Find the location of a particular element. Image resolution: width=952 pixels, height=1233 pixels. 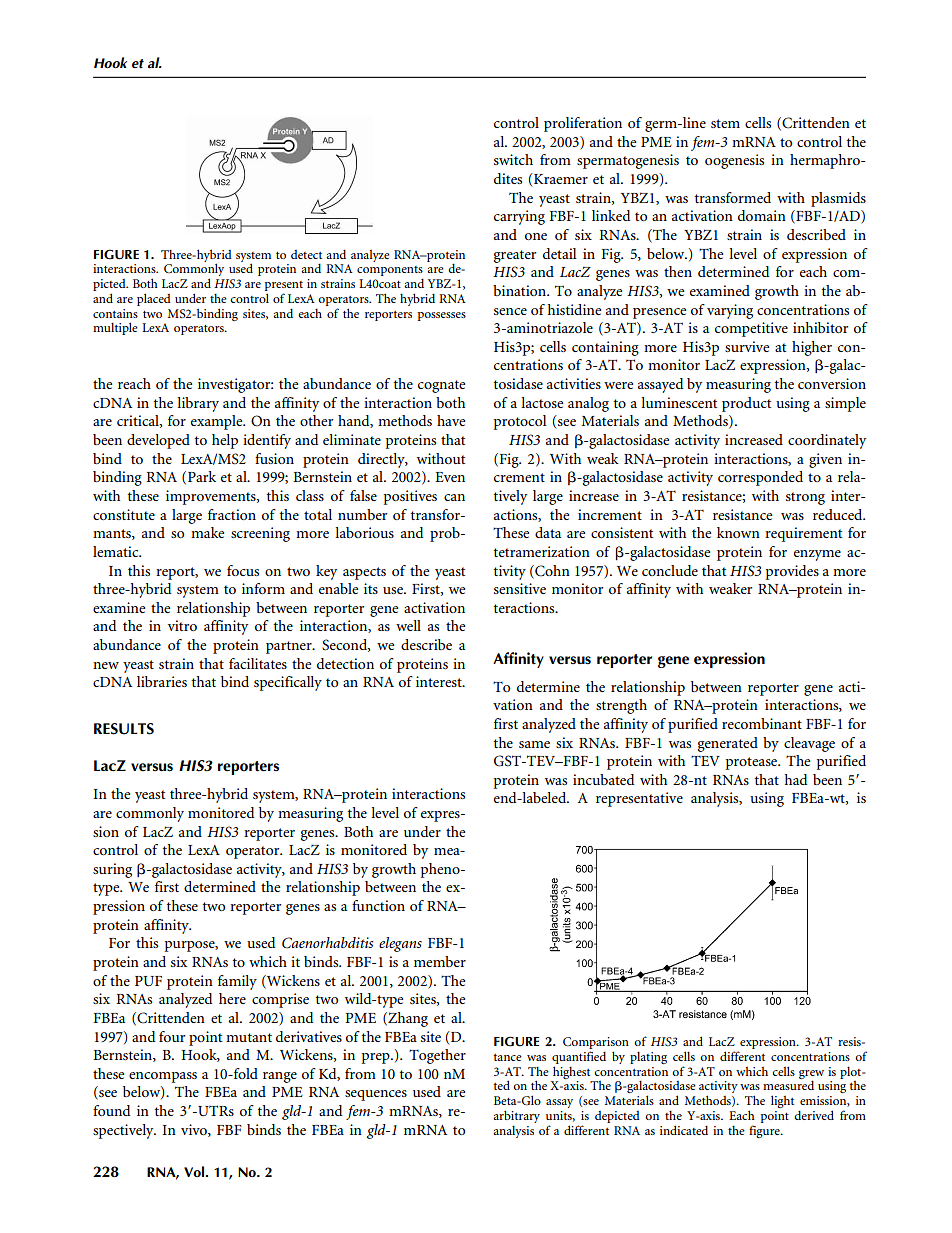

domain is located at coordinates (762, 215).
